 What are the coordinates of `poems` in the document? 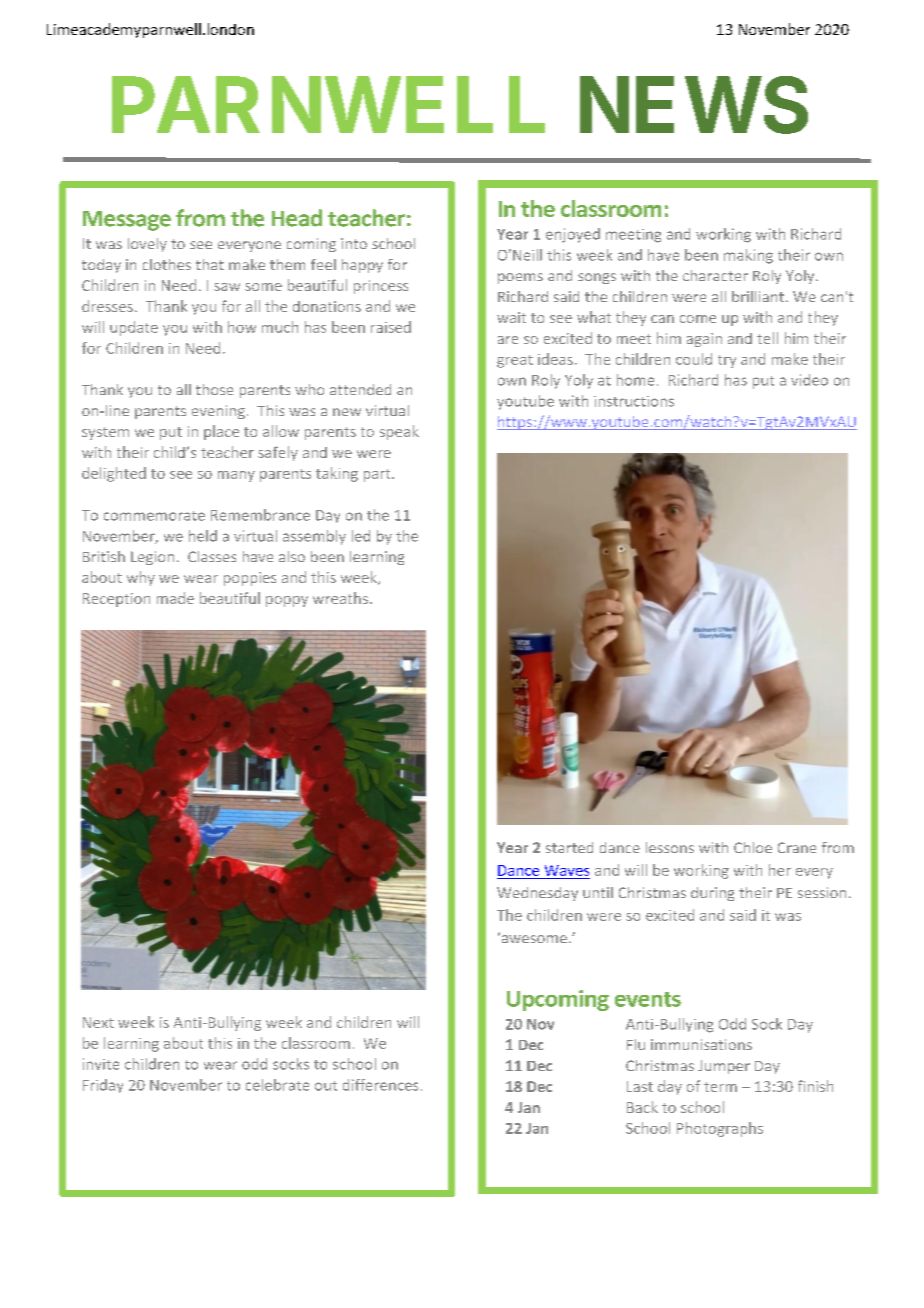 It's located at (520, 278).
